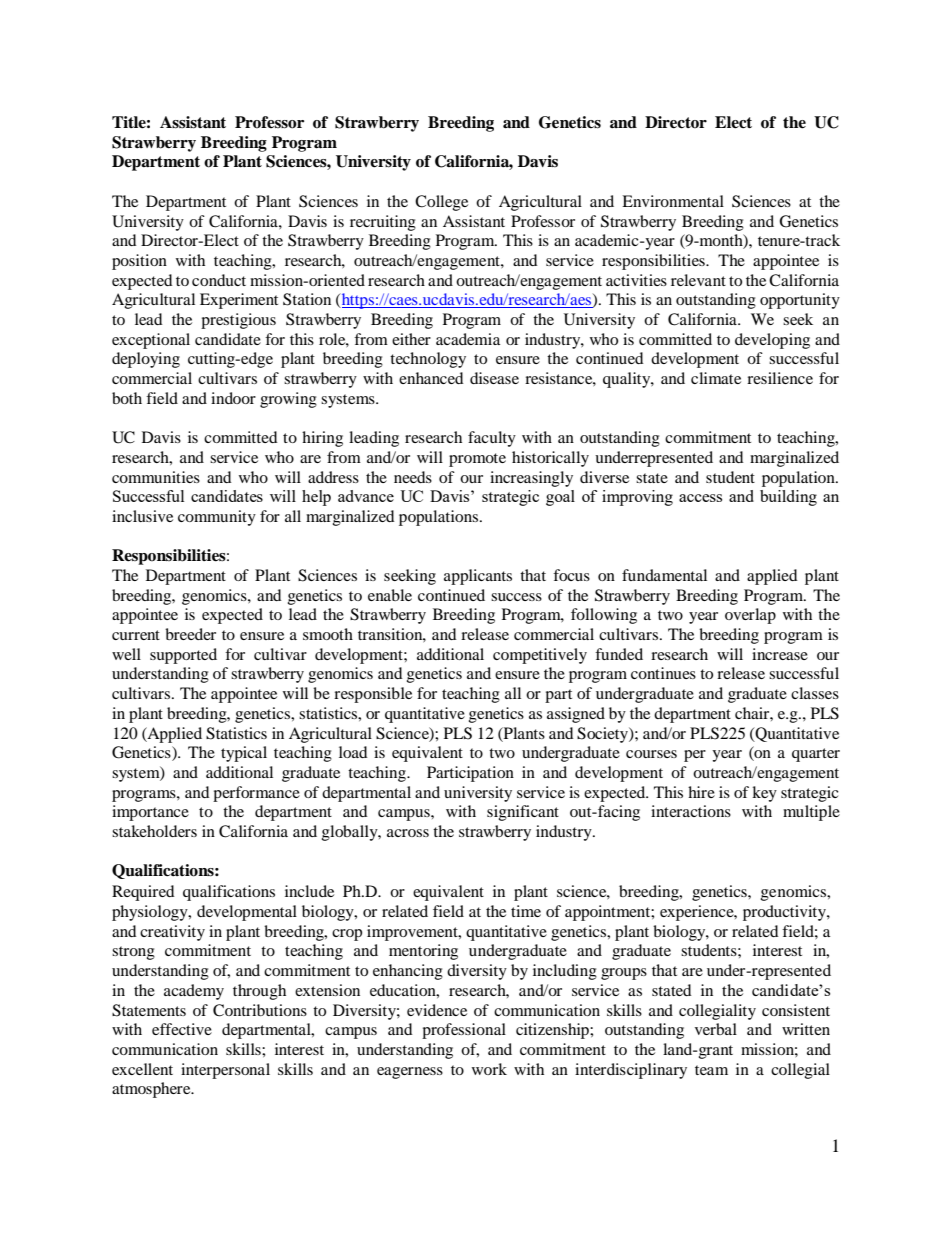 The width and height of the screenshot is (952, 1233). Describe the element at coordinates (190, 634) in the screenshot. I see `breeder` at that location.
